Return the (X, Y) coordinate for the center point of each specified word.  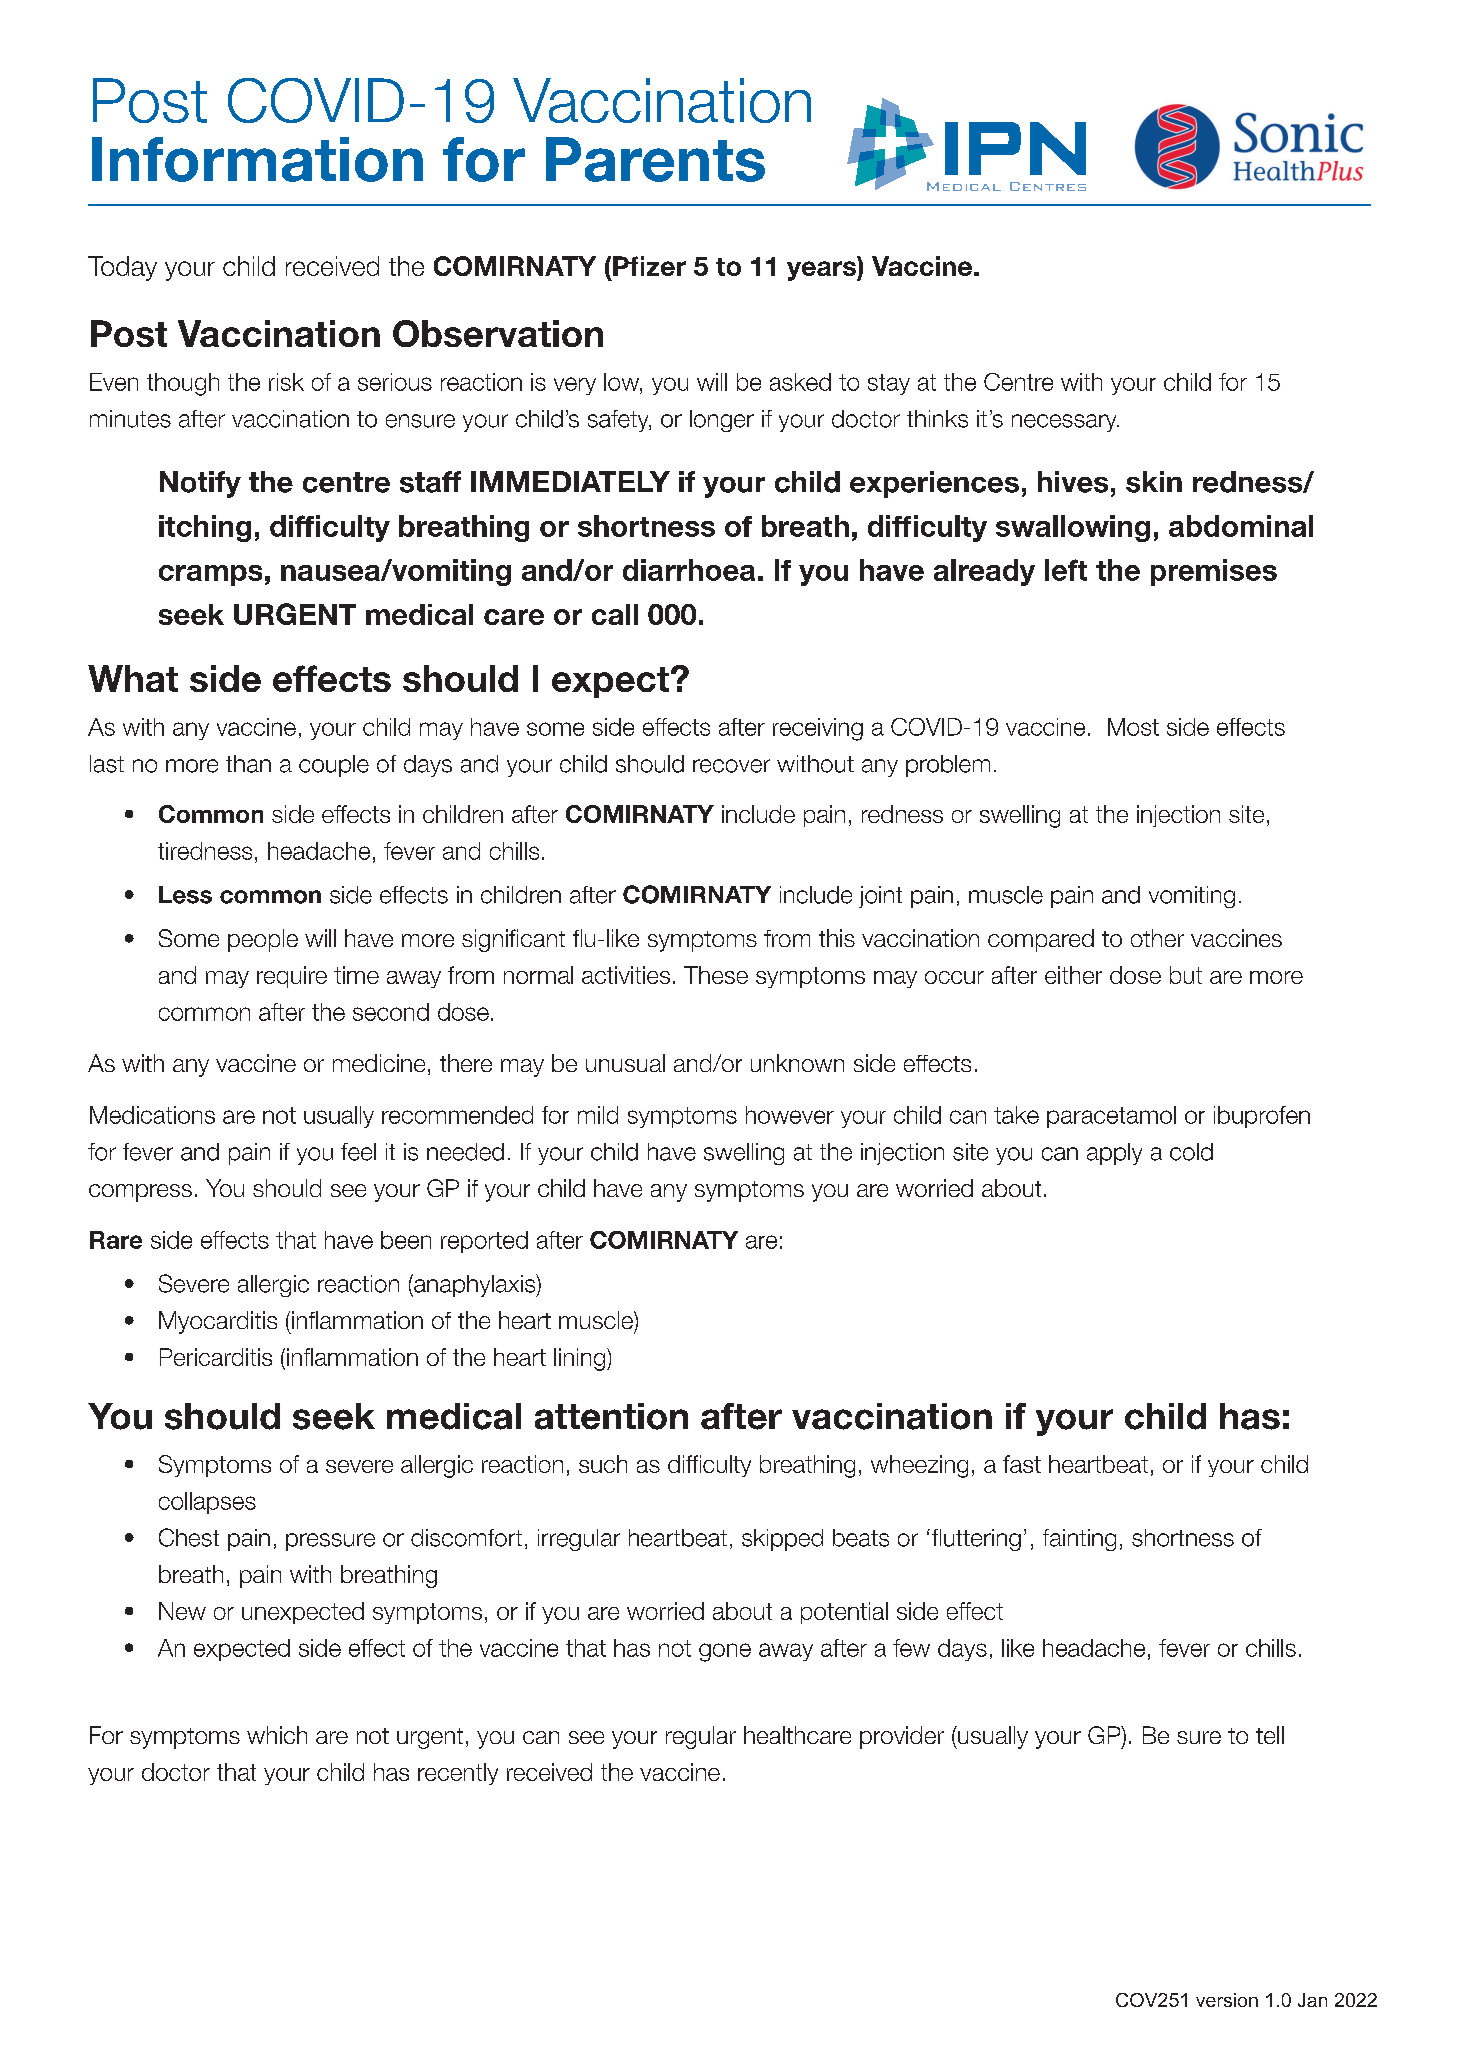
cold (1191, 1152)
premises (1214, 572)
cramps (210, 575)
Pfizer (649, 266)
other (1157, 938)
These (716, 975)
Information (257, 159)
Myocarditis (218, 1322)
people (263, 940)
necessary (1065, 423)
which (277, 1735)
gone (725, 1652)
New (182, 1611)
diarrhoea (689, 570)
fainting (1079, 1540)
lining (581, 1359)
